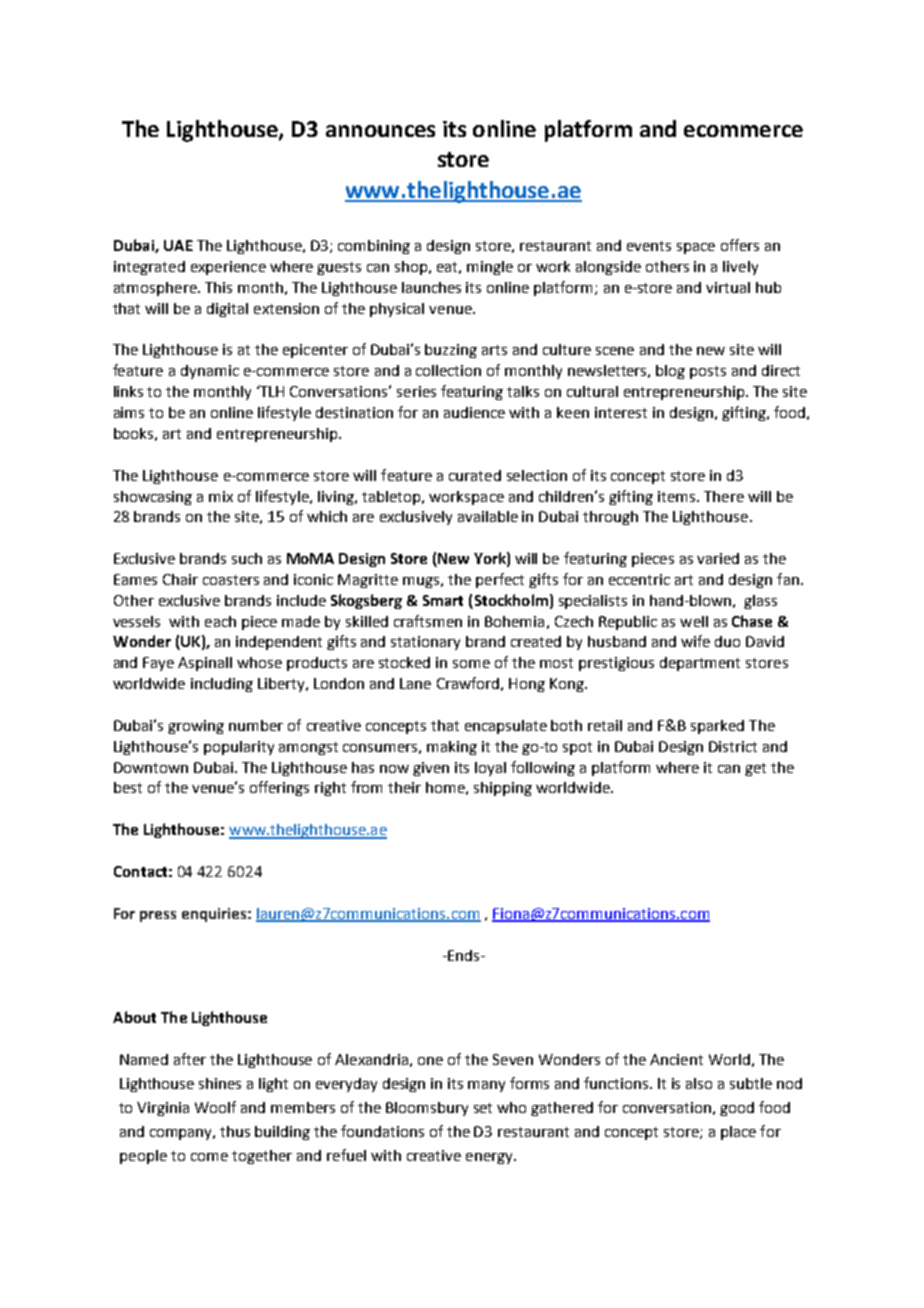 This page has height=1308, width=924. I want to click on such, so click(247, 558).
